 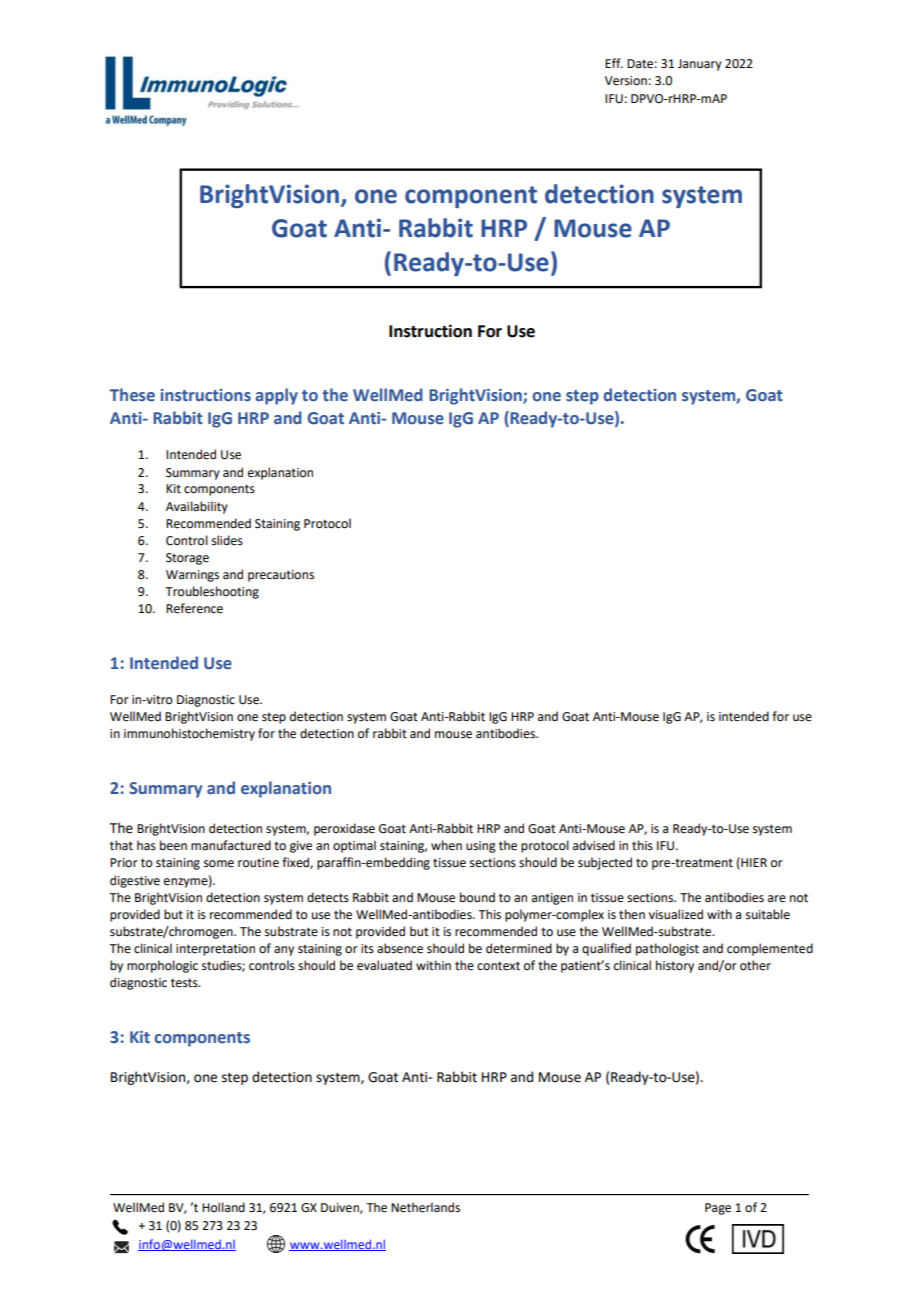 What do you see at coordinates (446, 845) in the image?
I see `when` at bounding box center [446, 845].
